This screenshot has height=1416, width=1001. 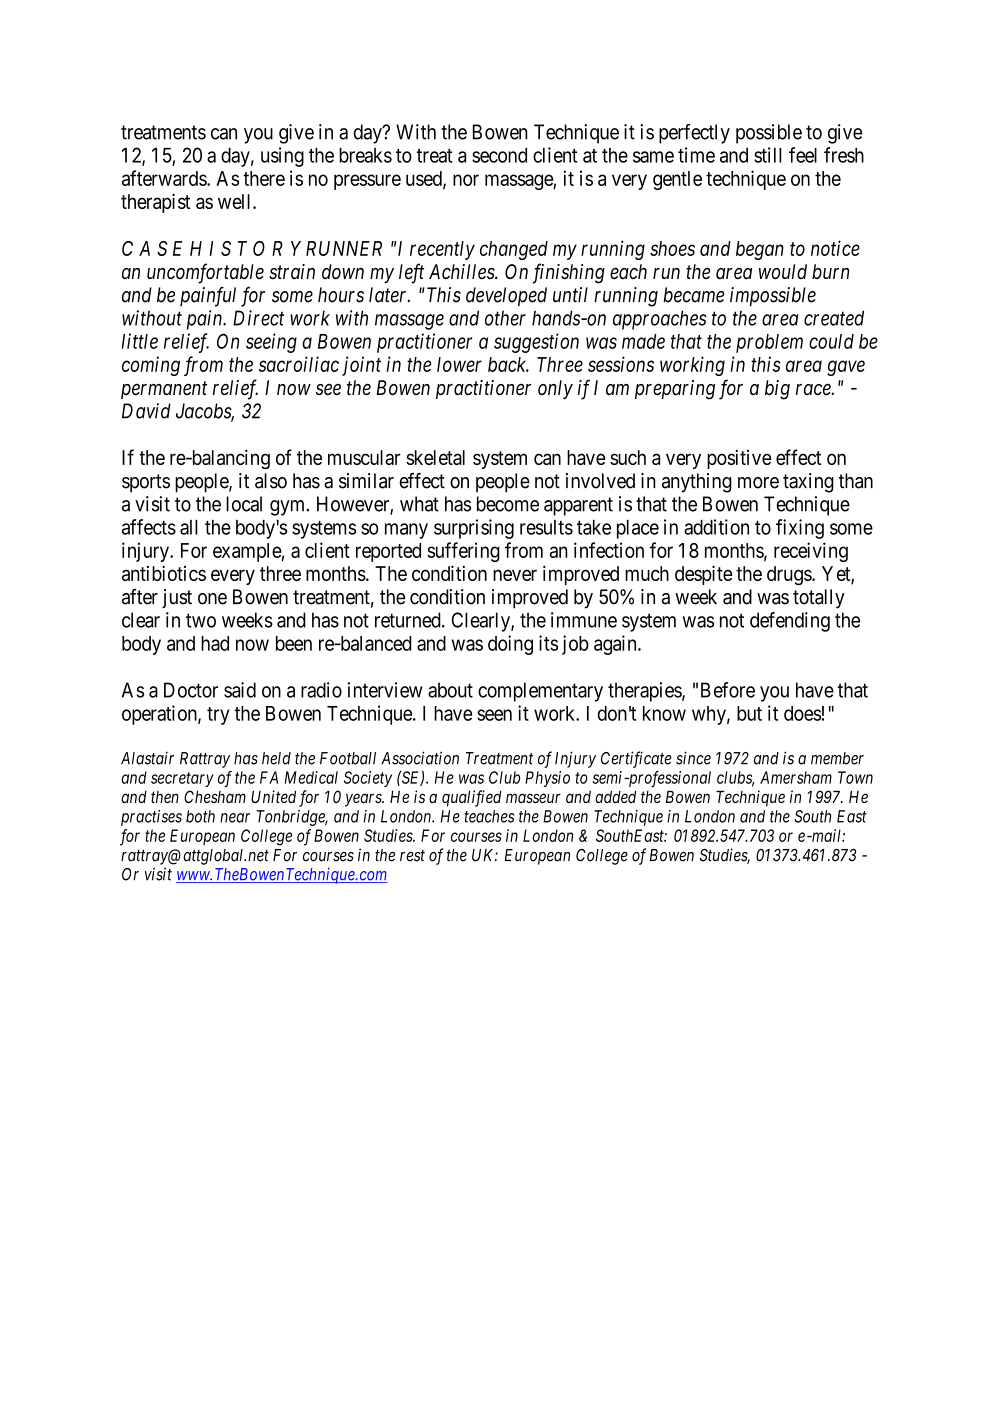 What do you see at coordinates (459, 364) in the screenshot?
I see `lower` at bounding box center [459, 364].
